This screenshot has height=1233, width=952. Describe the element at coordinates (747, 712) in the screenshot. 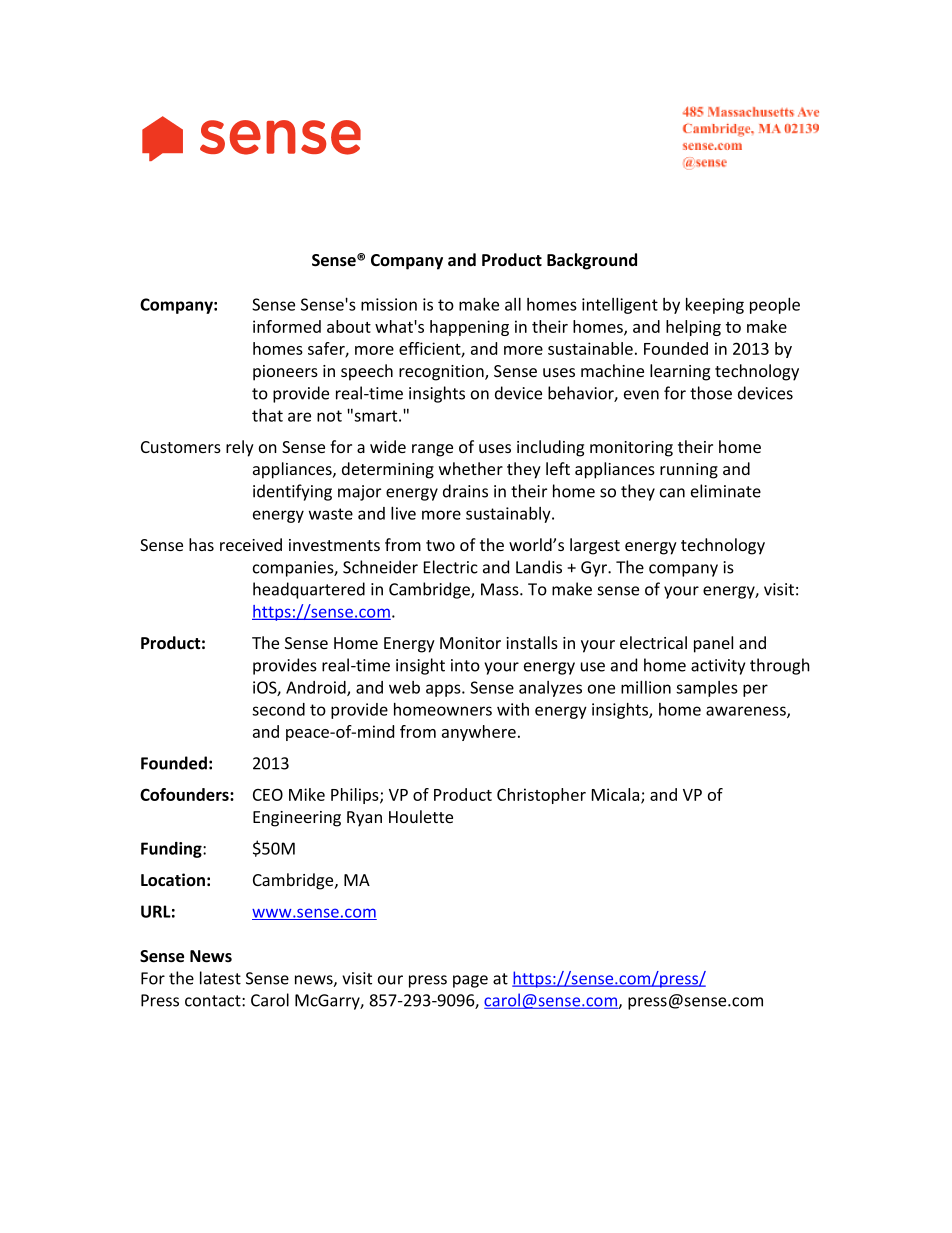

I see `awareness` at that location.
